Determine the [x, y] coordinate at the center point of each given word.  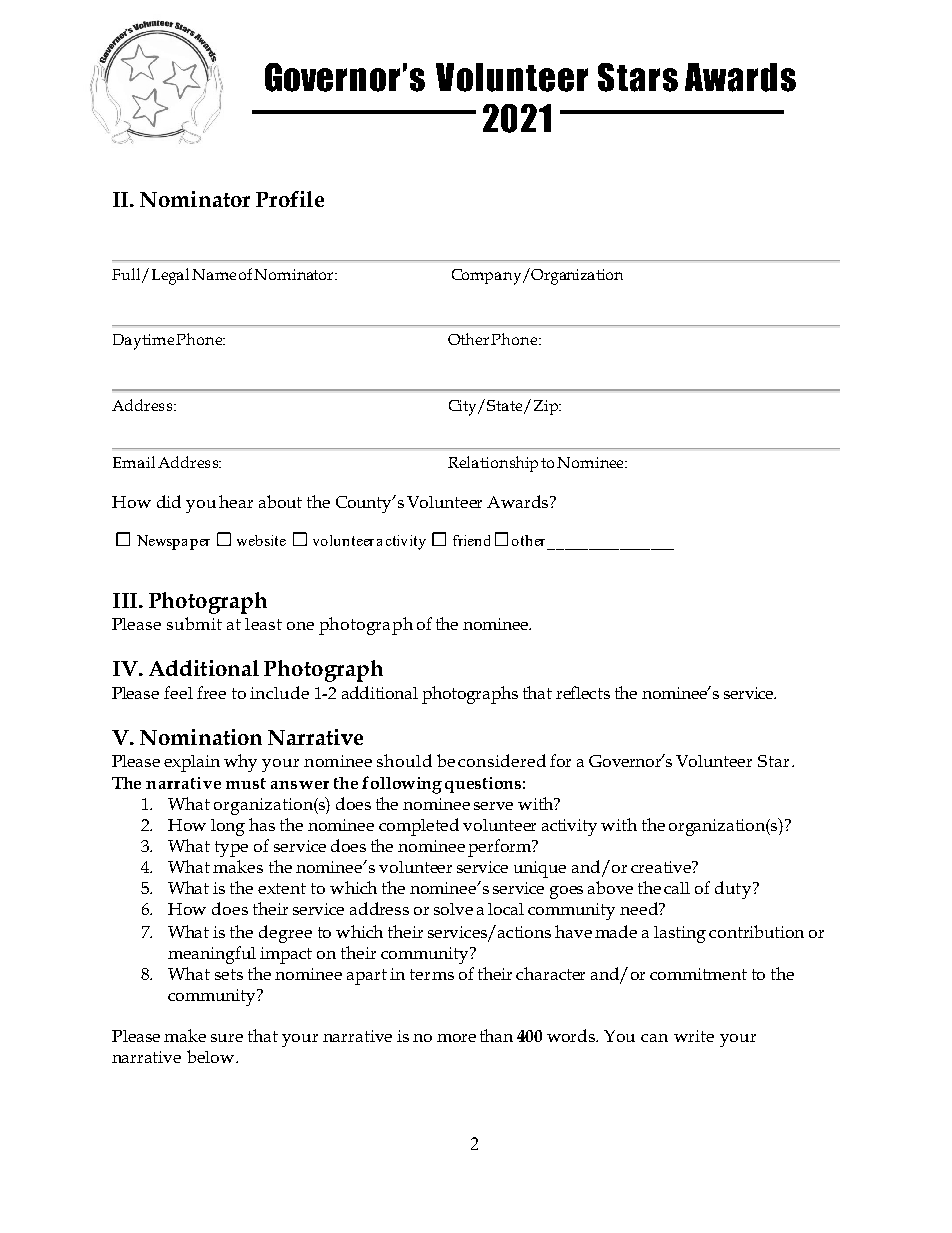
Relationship [493, 464]
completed [419, 827]
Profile [290, 199]
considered [502, 760]
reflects [583, 692]
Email [134, 462]
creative [662, 867]
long [228, 827]
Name [214, 274]
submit [194, 623]
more [456, 1038]
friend [471, 540]
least [263, 624]
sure [227, 1038]
